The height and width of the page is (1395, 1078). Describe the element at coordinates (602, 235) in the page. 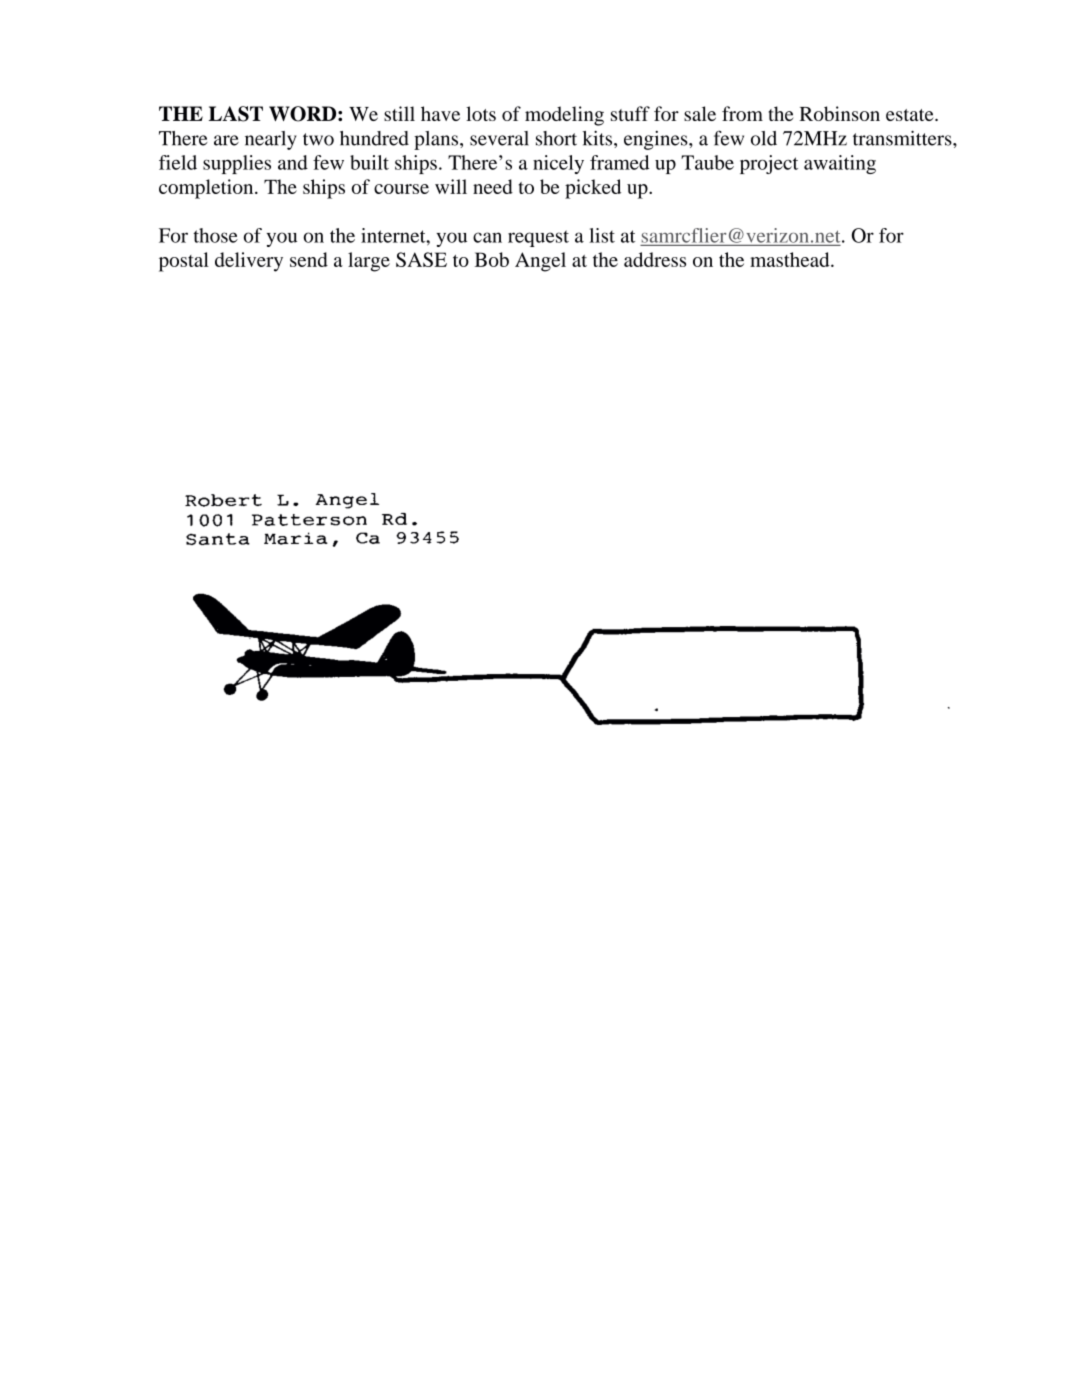

I see `list` at that location.
